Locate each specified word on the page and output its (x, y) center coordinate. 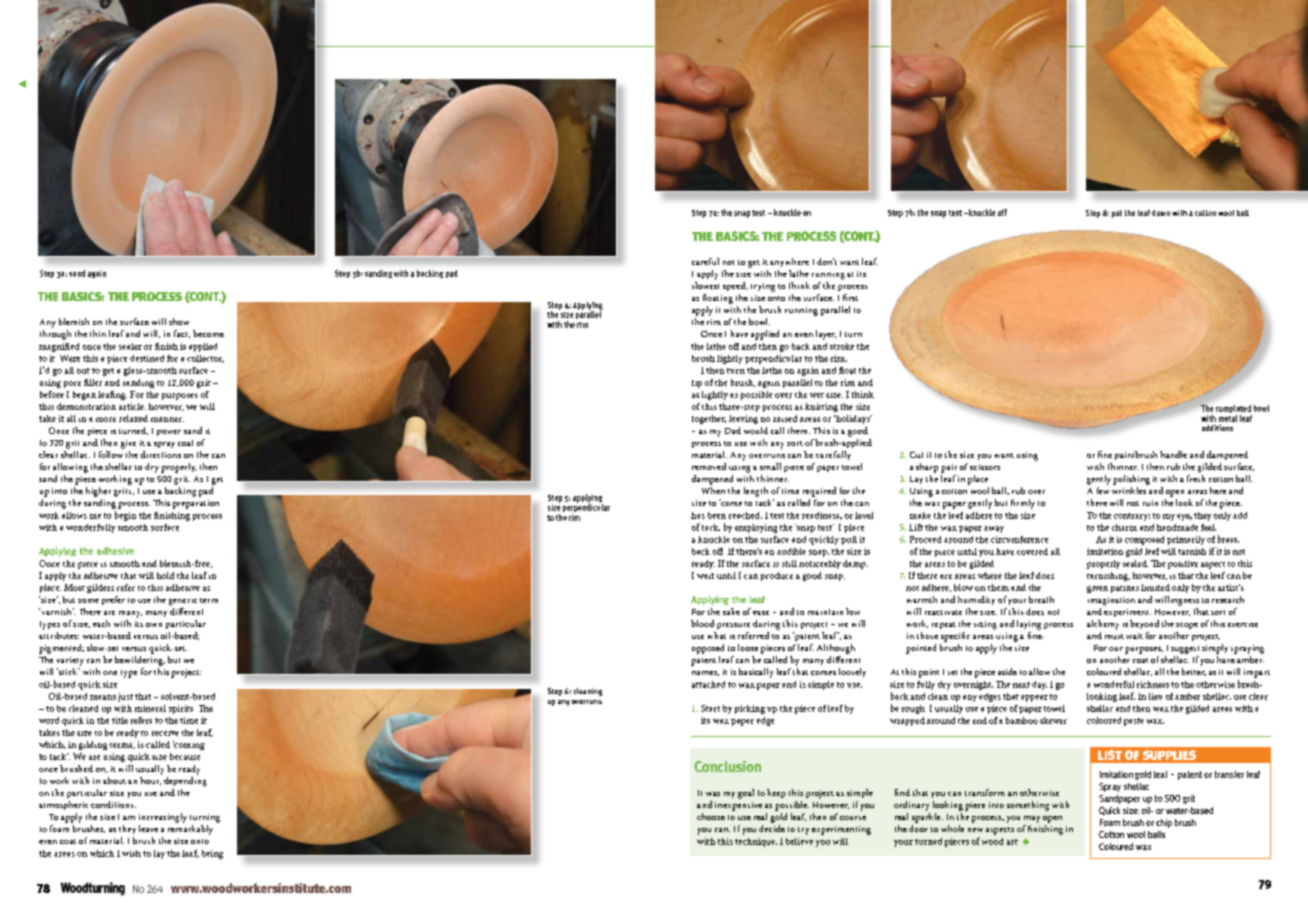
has (698, 515)
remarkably (190, 830)
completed (1234, 410)
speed (735, 286)
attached (708, 684)
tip (697, 384)
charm (1124, 527)
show (179, 321)
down (1161, 213)
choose (711, 816)
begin (125, 516)
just (125, 697)
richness (1153, 684)
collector (205, 359)
